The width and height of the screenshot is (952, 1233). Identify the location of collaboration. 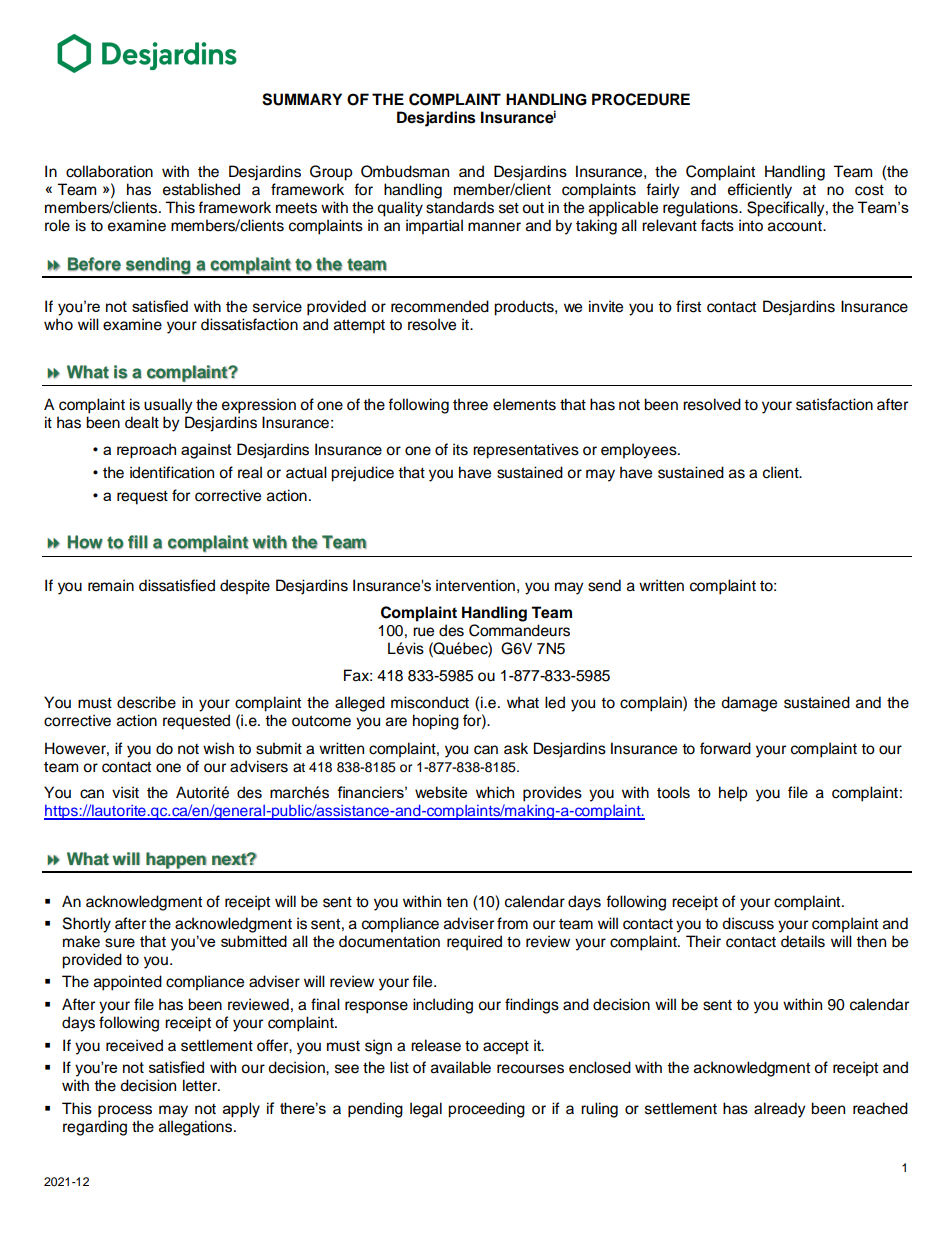
(109, 171).
